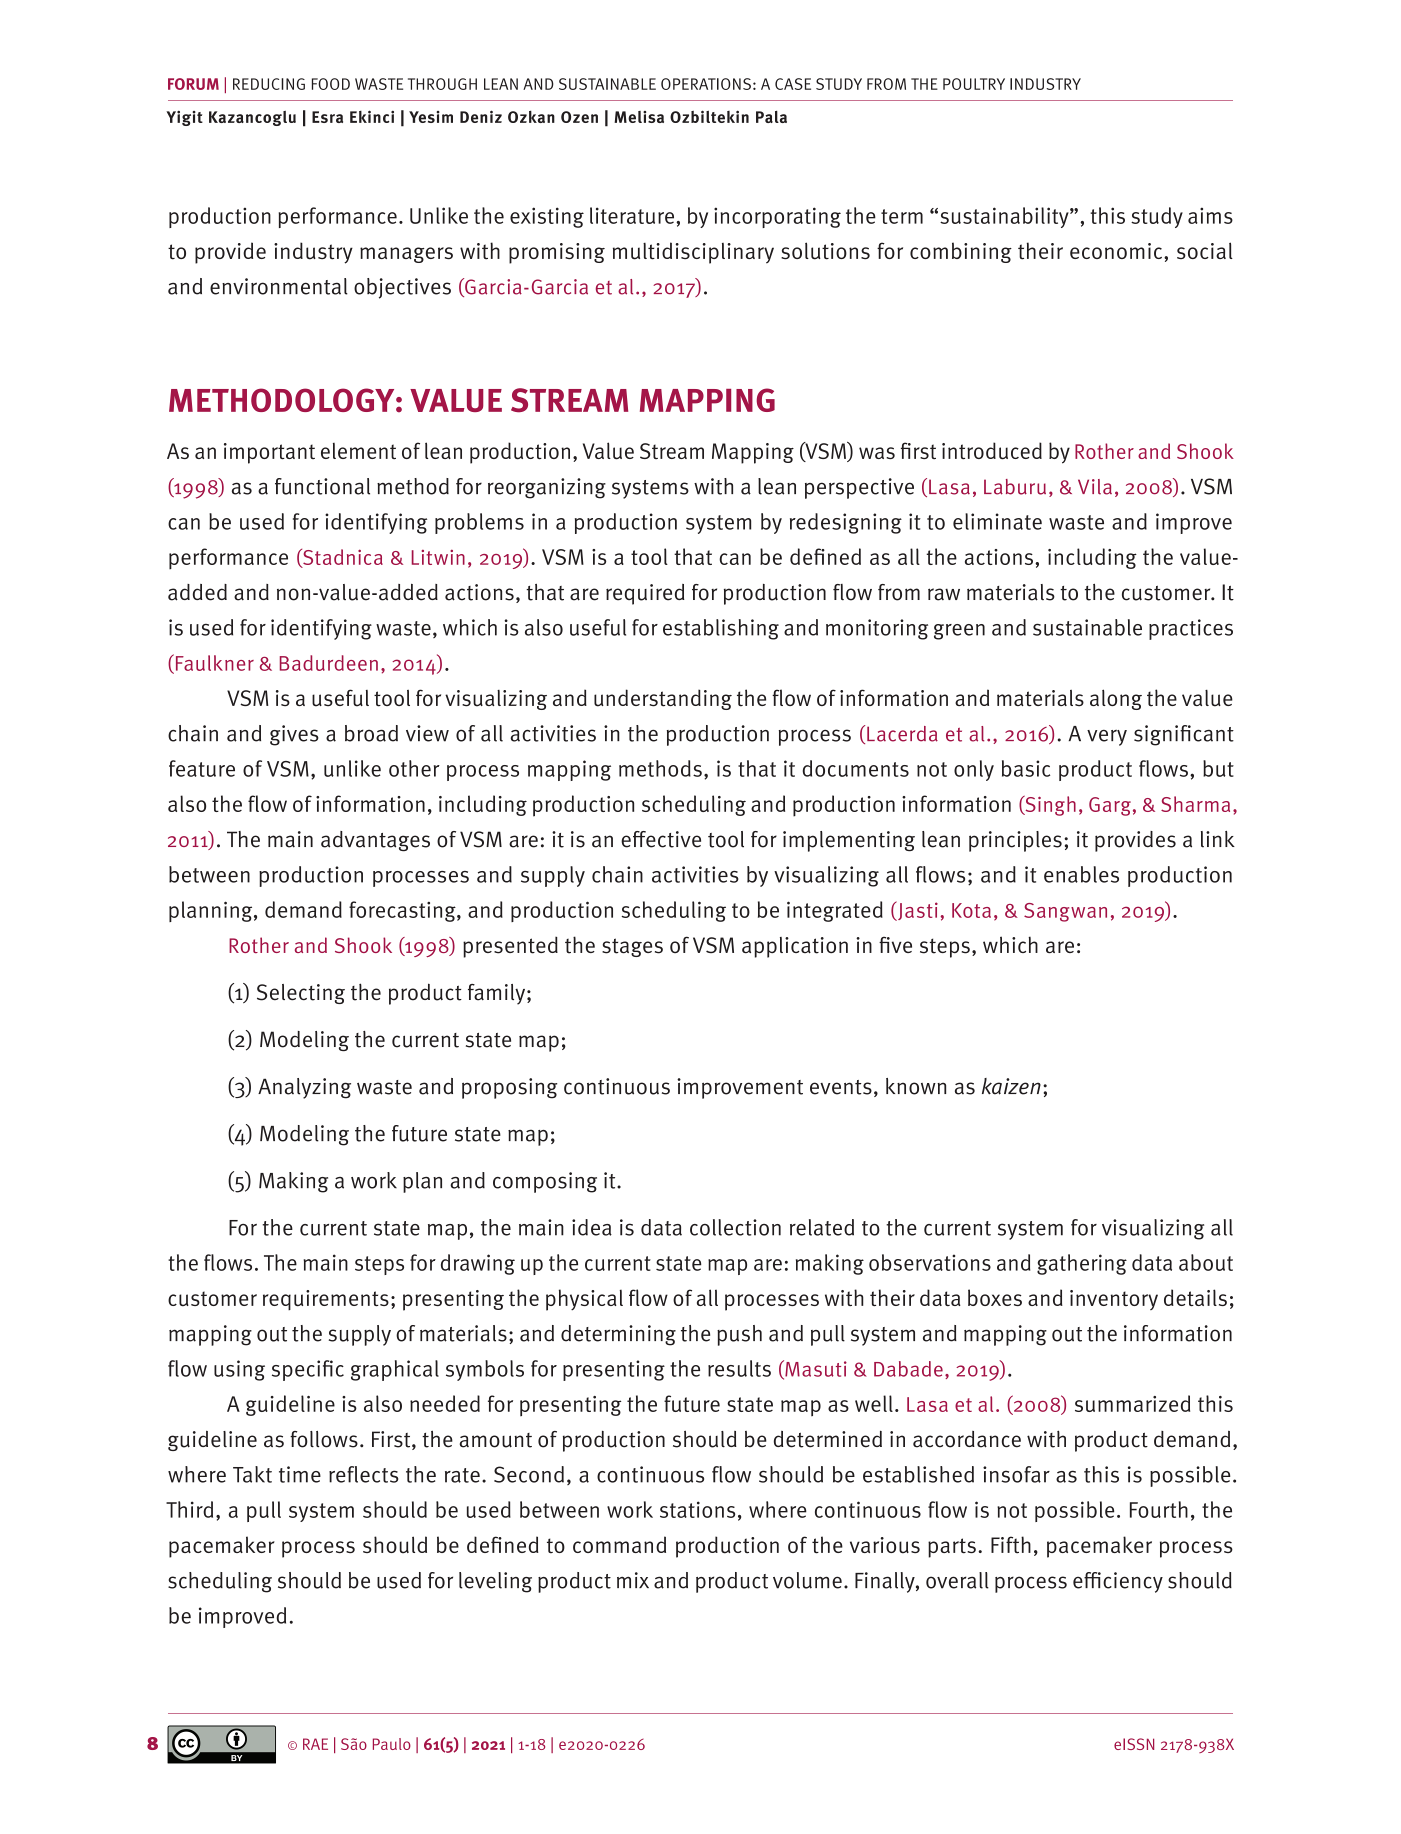 The image size is (1401, 1834). What do you see at coordinates (633, 1580) in the page?
I see `mix` at bounding box center [633, 1580].
